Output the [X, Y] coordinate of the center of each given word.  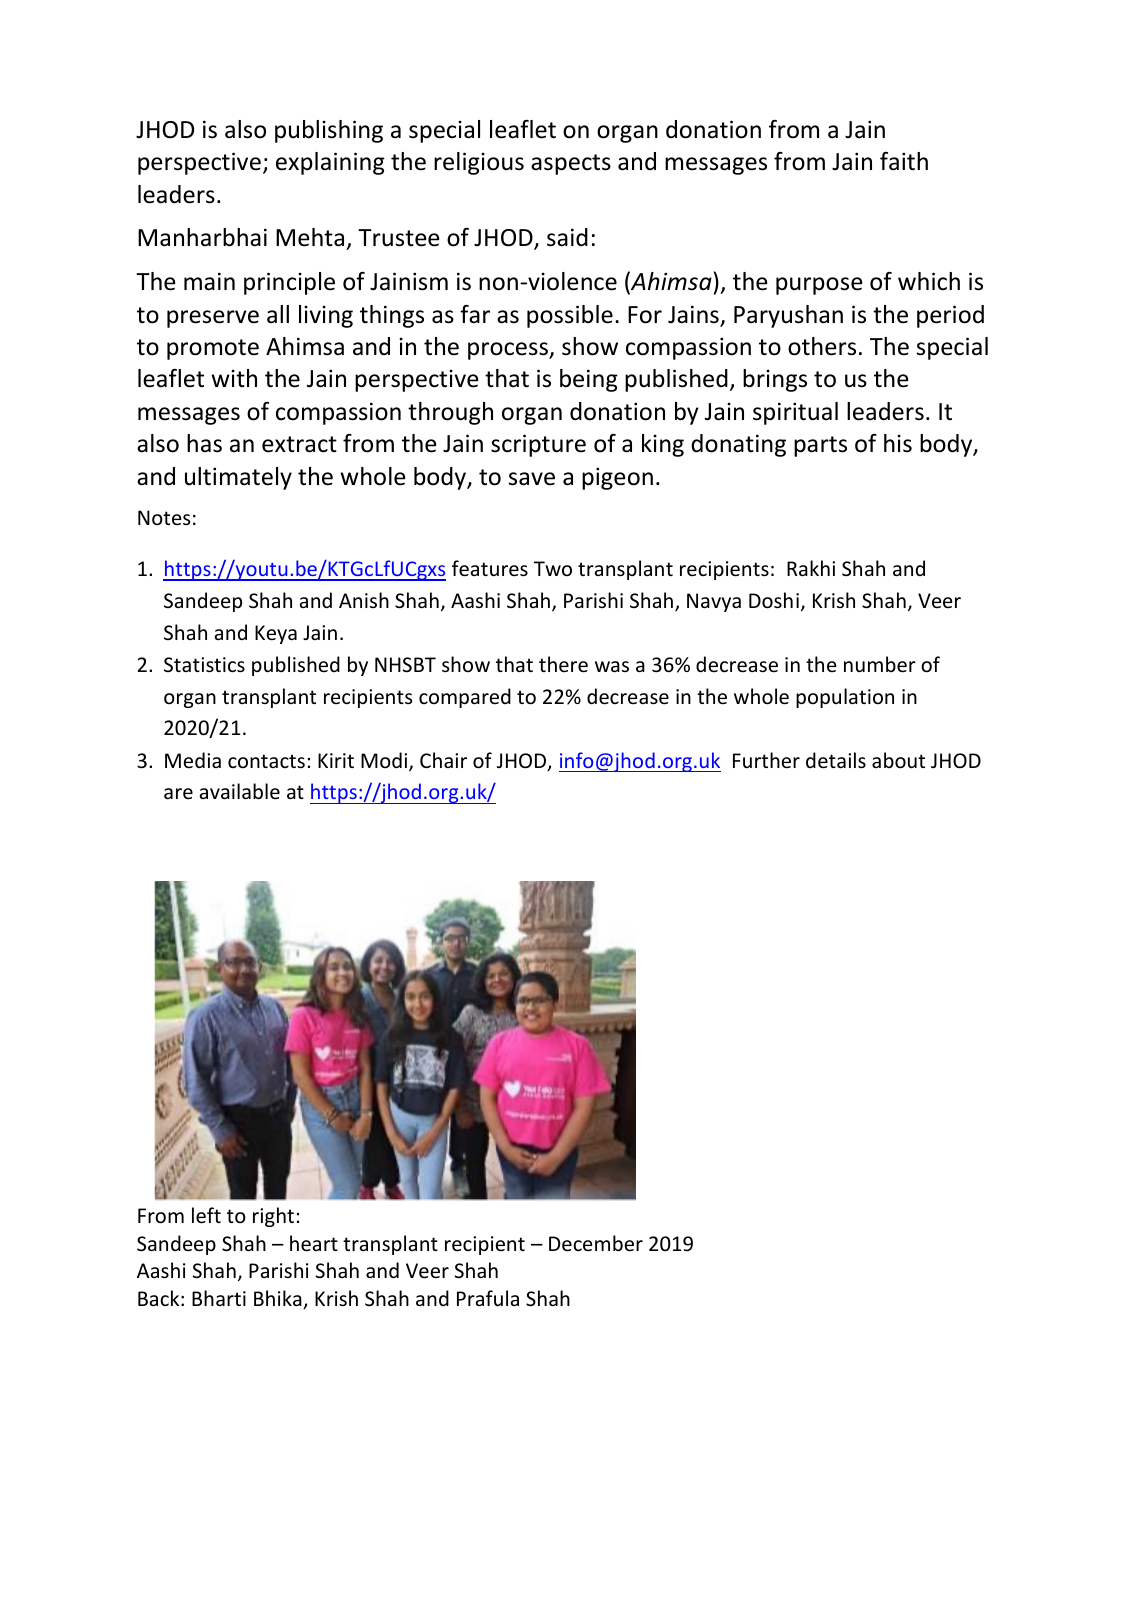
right [273, 1217]
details [836, 760]
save [532, 479]
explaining [330, 163]
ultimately [238, 478]
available [240, 791]
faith [904, 161]
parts [820, 446]
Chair [443, 760]
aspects [571, 164]
